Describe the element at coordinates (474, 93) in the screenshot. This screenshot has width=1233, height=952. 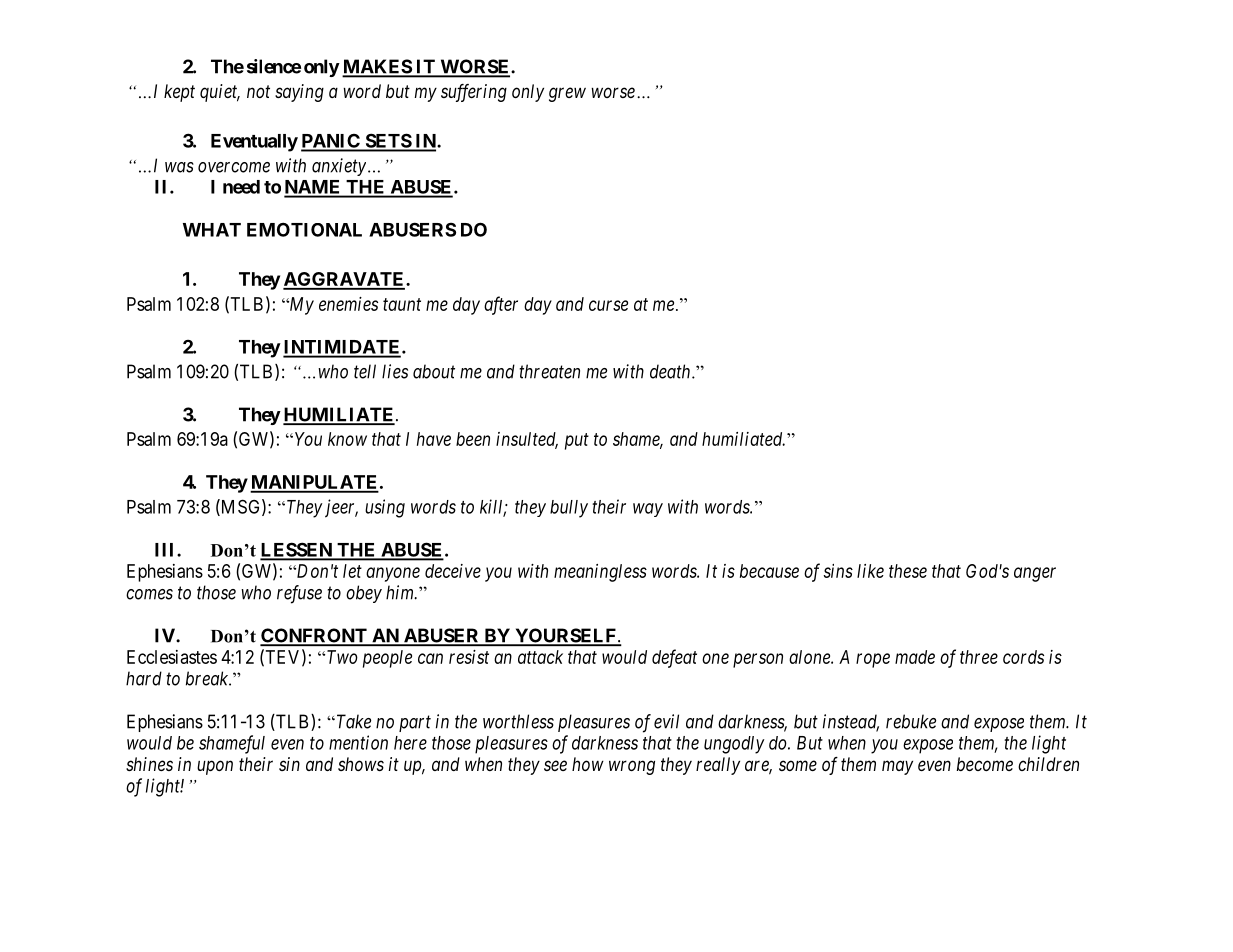
I see `suffering` at that location.
